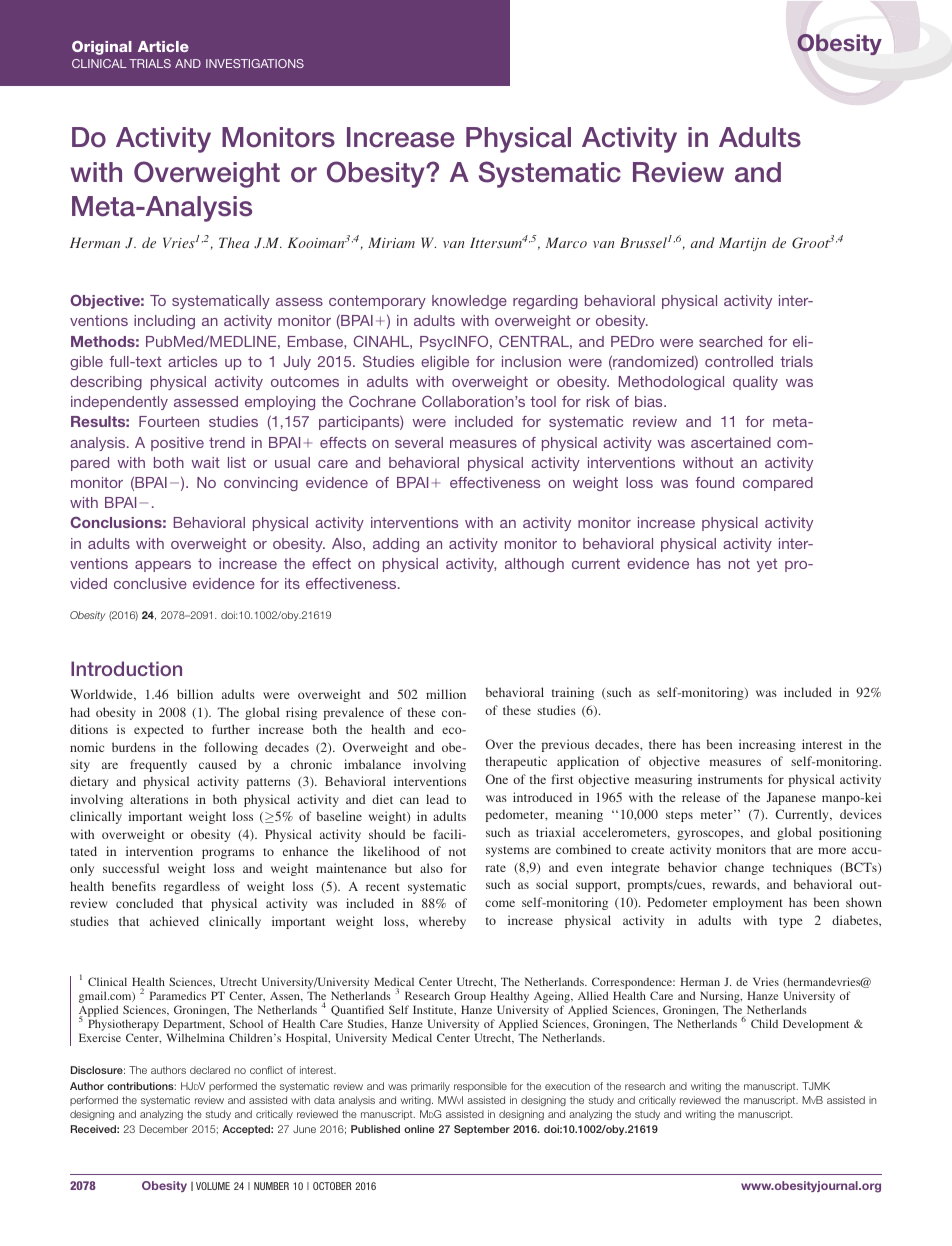 The image size is (952, 1246). I want to click on several, so click(419, 442).
